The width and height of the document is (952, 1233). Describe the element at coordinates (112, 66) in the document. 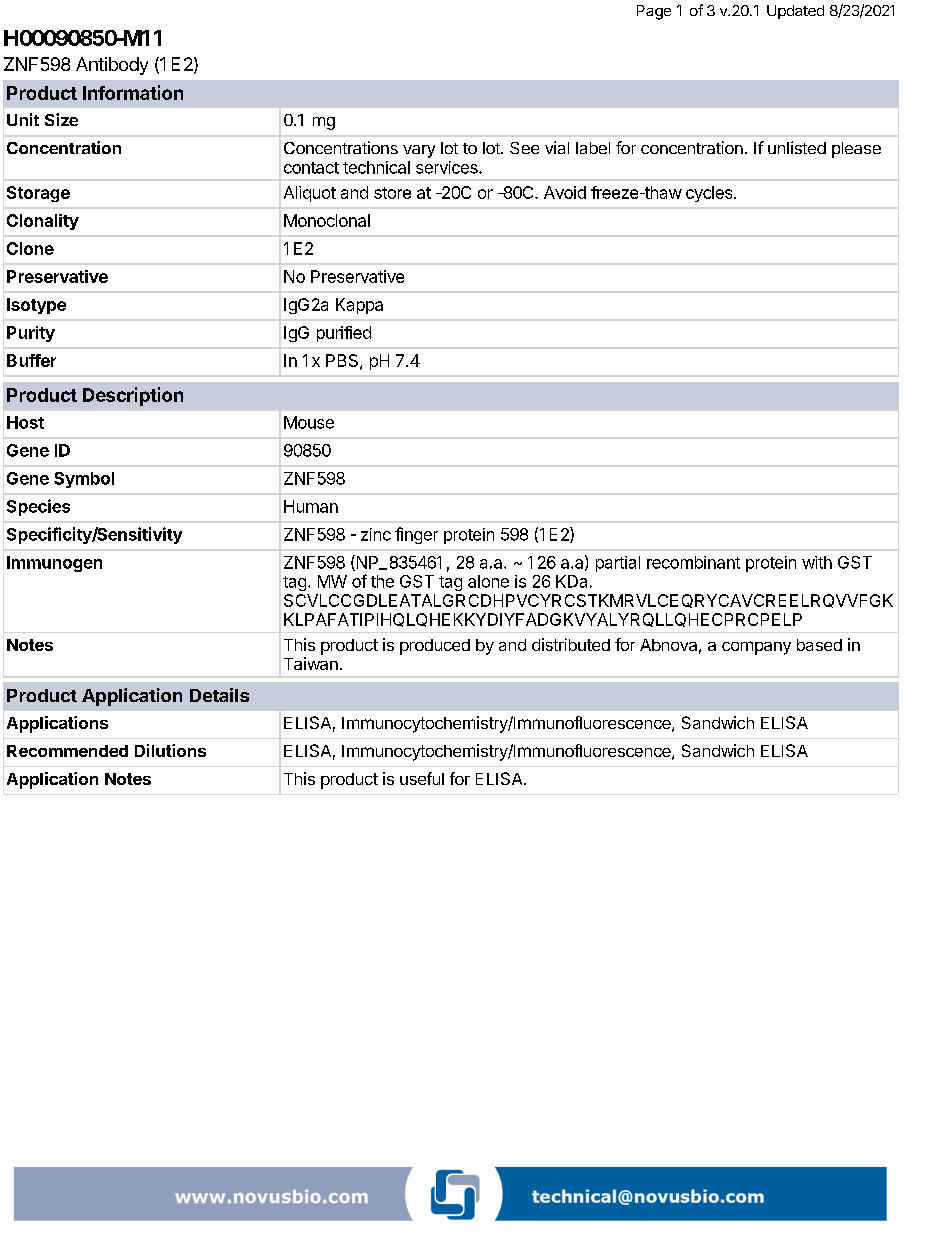

I see `Antibody` at that location.
